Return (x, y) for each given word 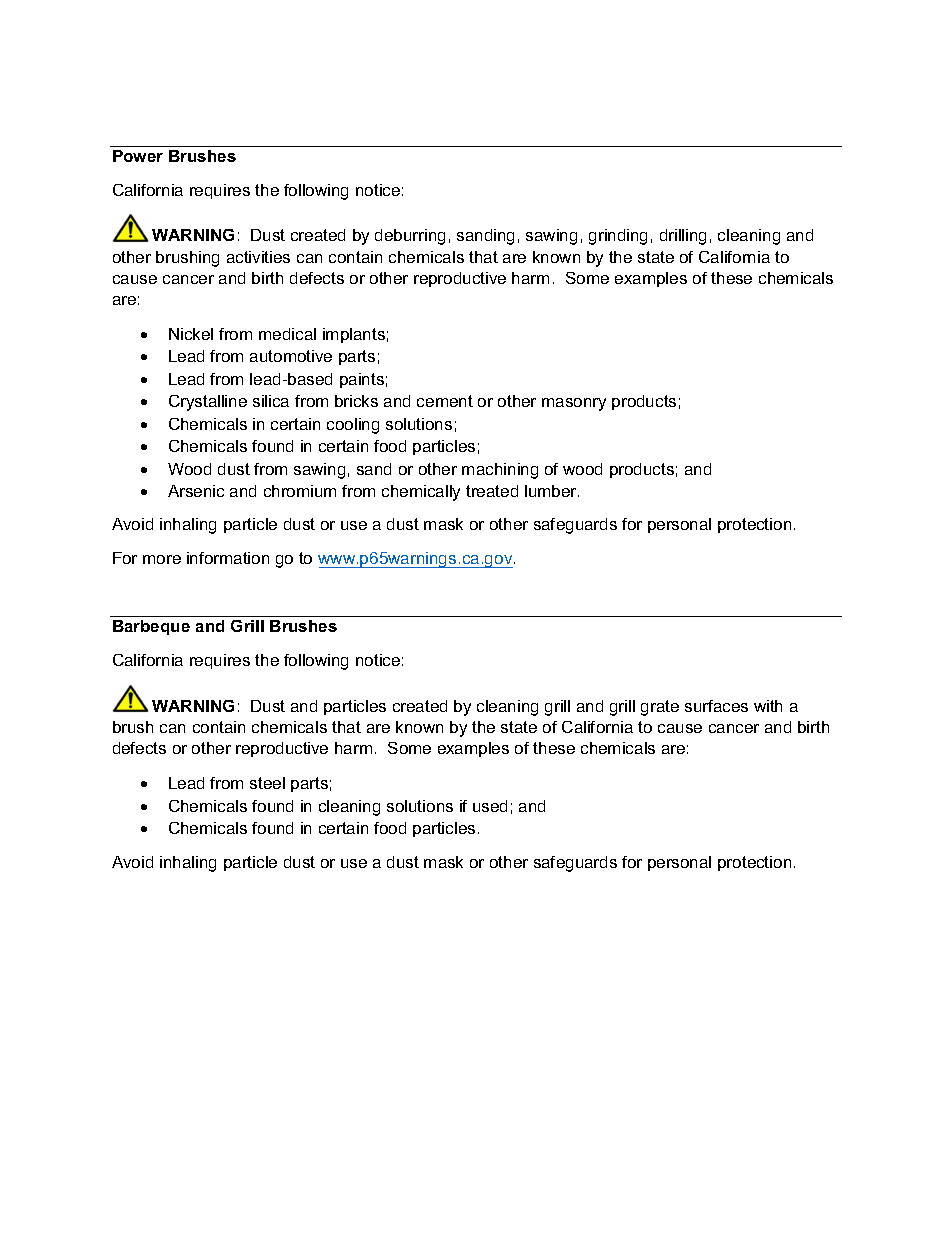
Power (138, 156)
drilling (683, 237)
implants (354, 335)
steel (267, 783)
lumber (552, 491)
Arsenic (196, 491)
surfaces (716, 706)
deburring (410, 237)
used (490, 806)
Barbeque (151, 627)
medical (287, 334)
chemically (421, 493)
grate (660, 708)
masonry (574, 404)
